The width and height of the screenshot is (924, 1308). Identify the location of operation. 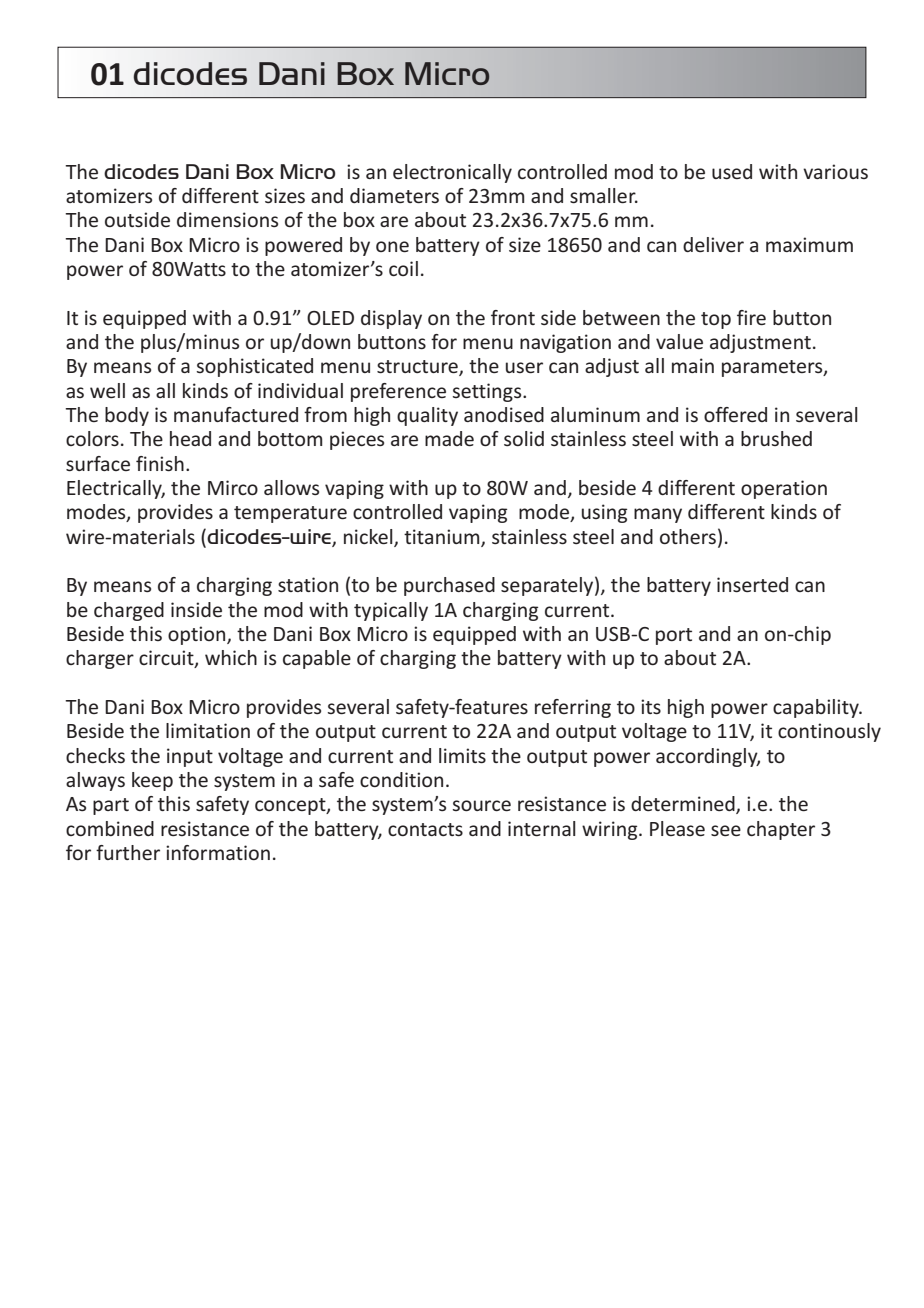
(784, 489).
